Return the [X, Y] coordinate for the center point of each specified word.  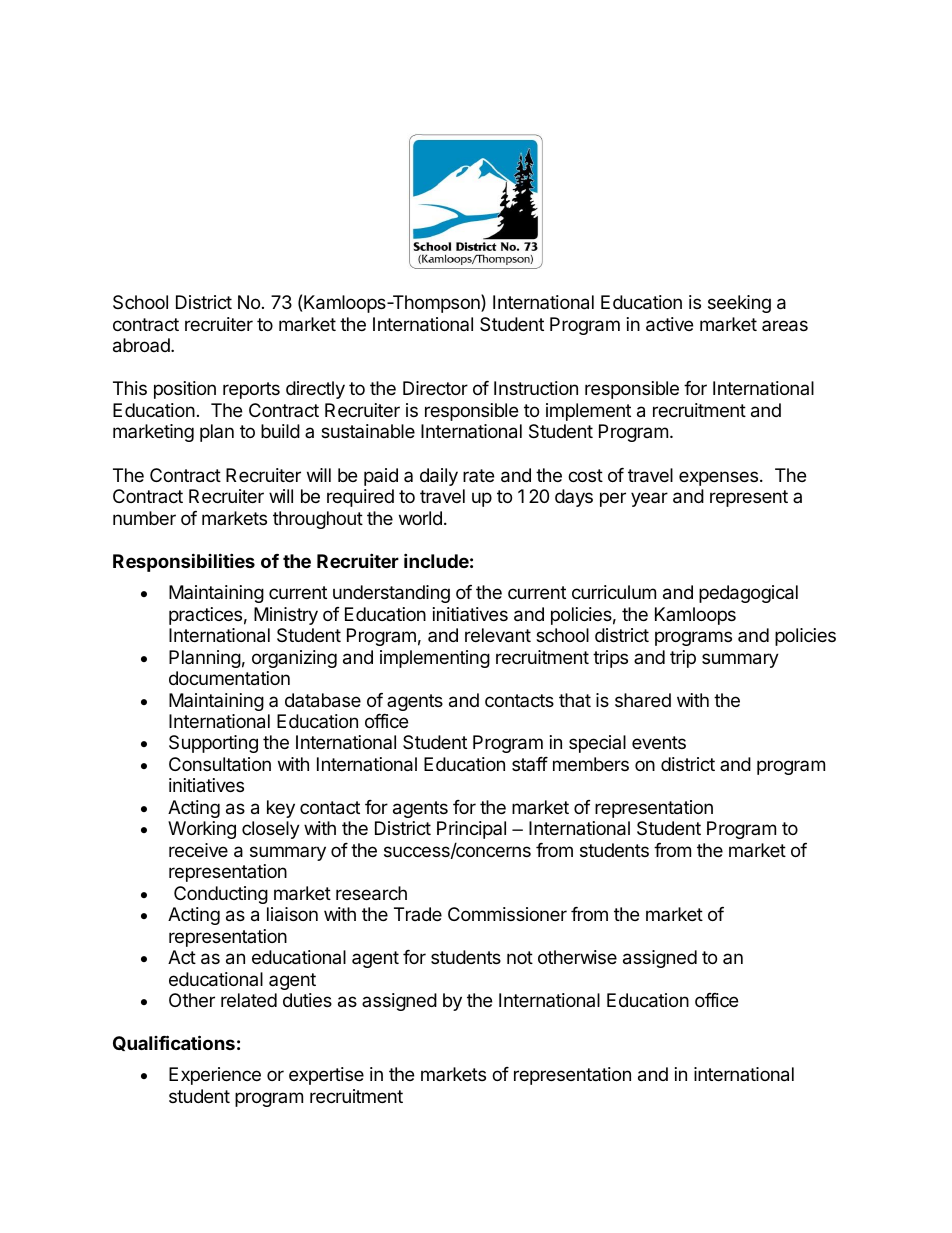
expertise [326, 1076]
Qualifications [174, 1043]
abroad [142, 345]
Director [435, 388]
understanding [391, 594]
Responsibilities [184, 562]
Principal [471, 830]
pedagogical [748, 594]
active [669, 324]
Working [202, 830]
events [659, 742]
